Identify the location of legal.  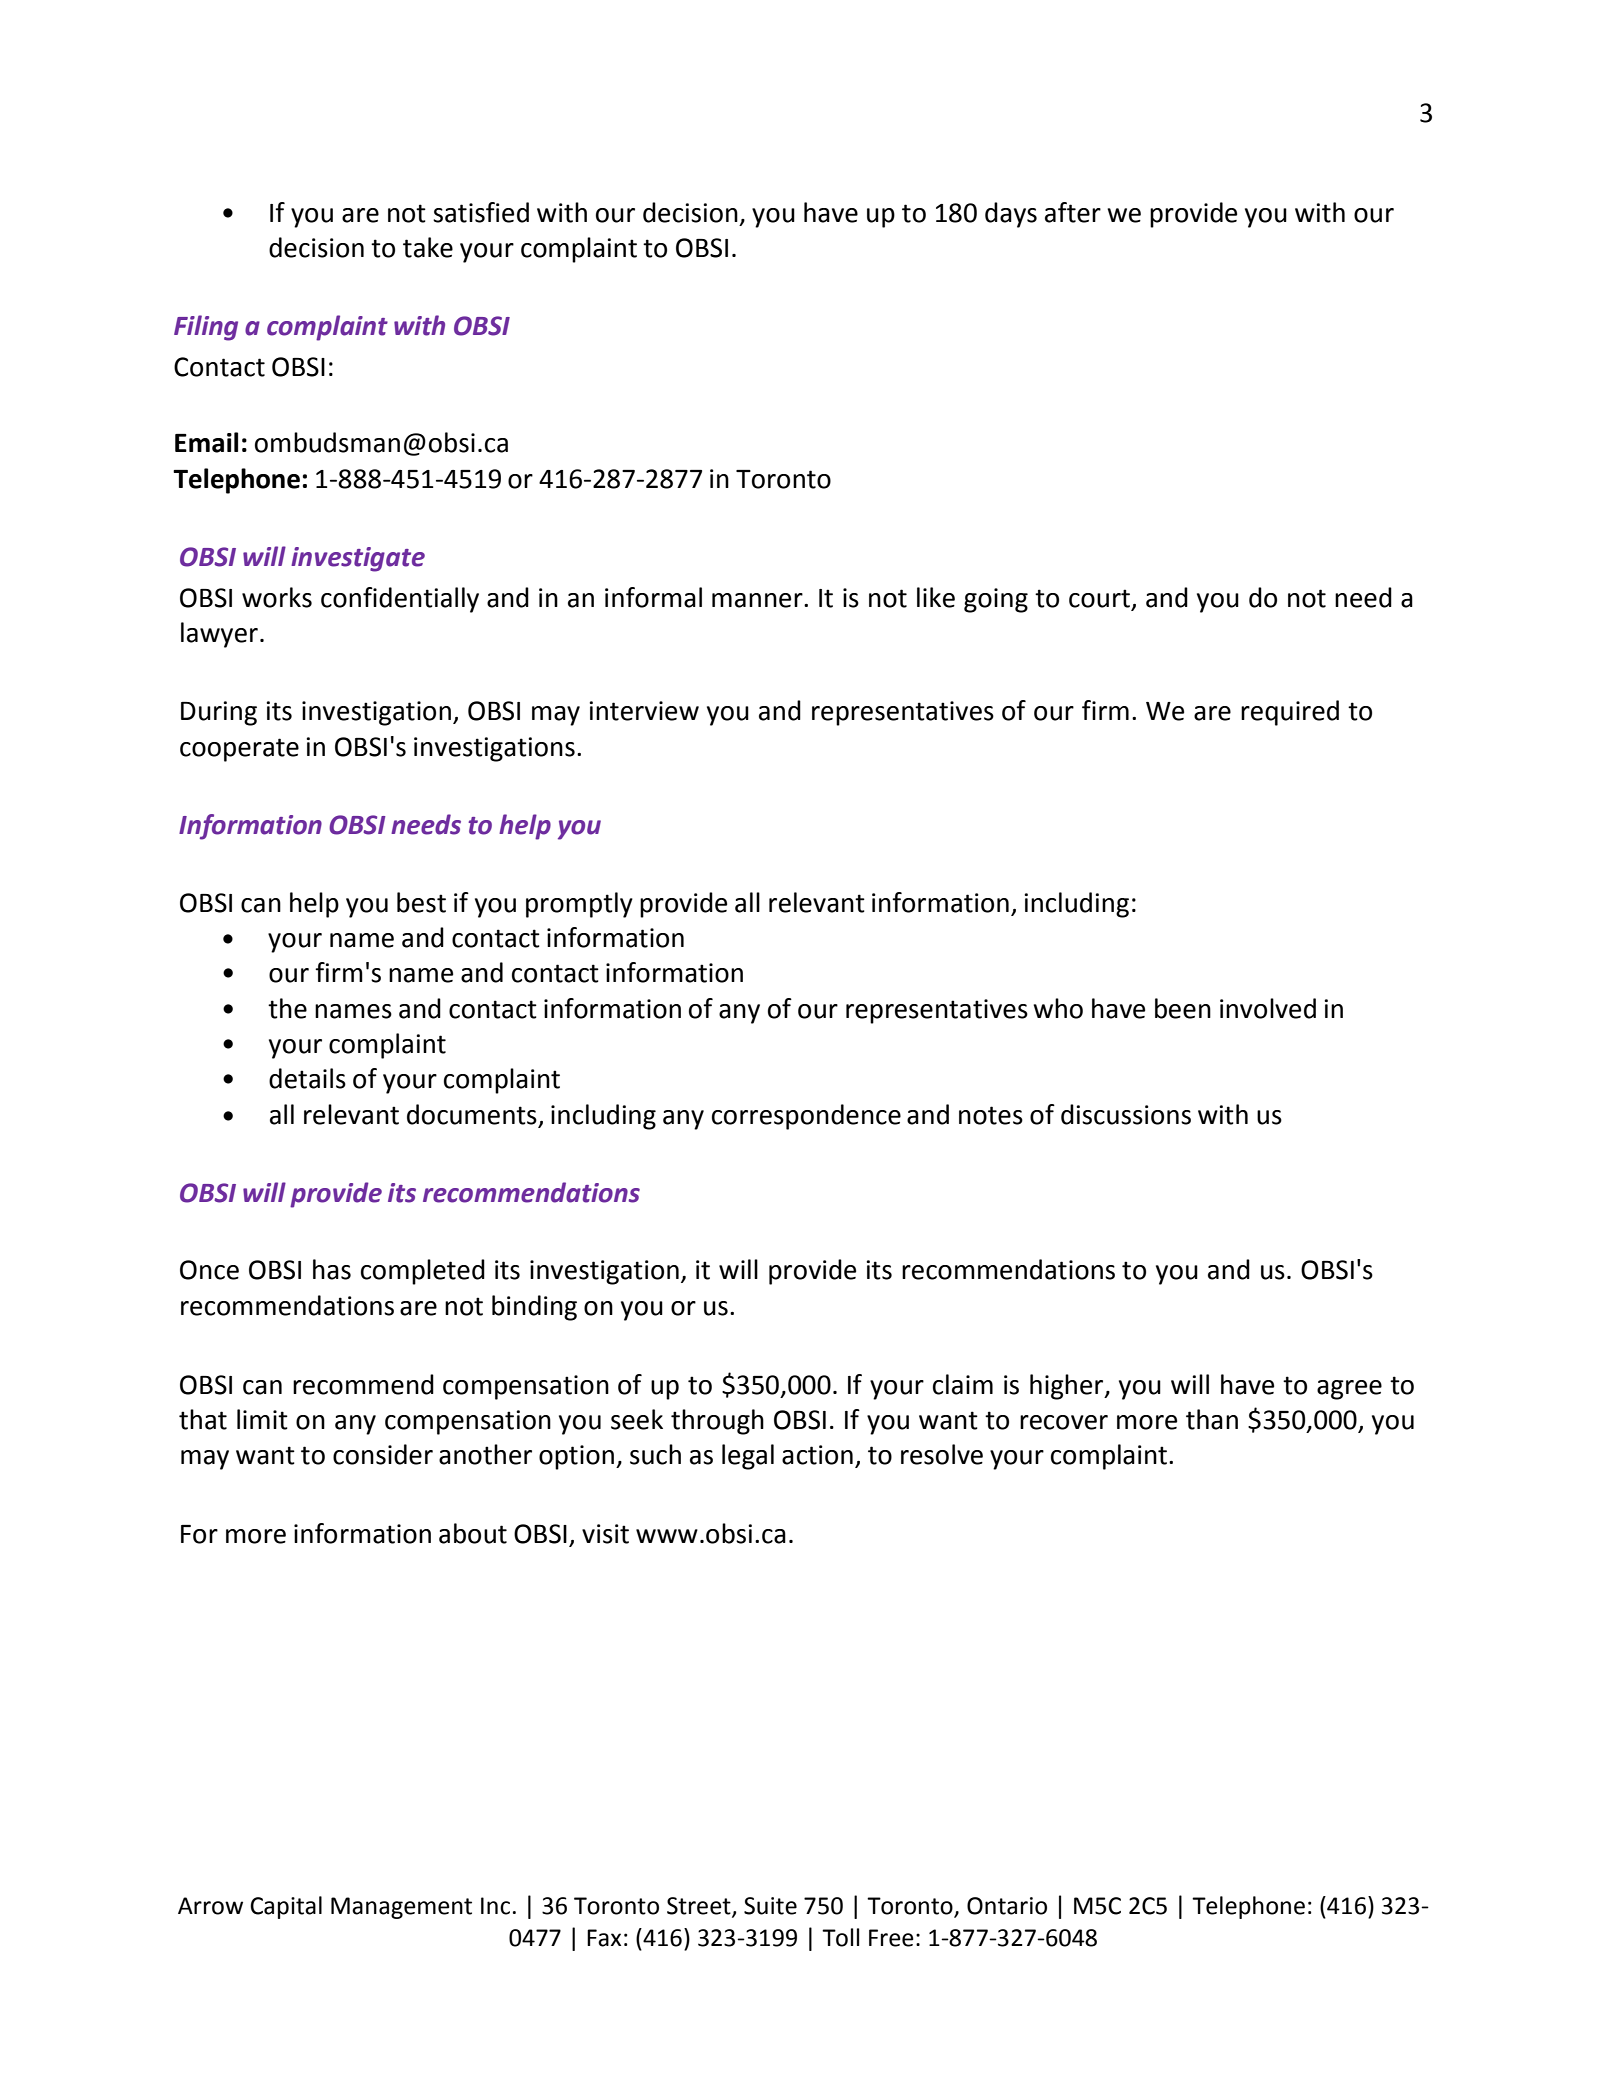
(748, 1457).
